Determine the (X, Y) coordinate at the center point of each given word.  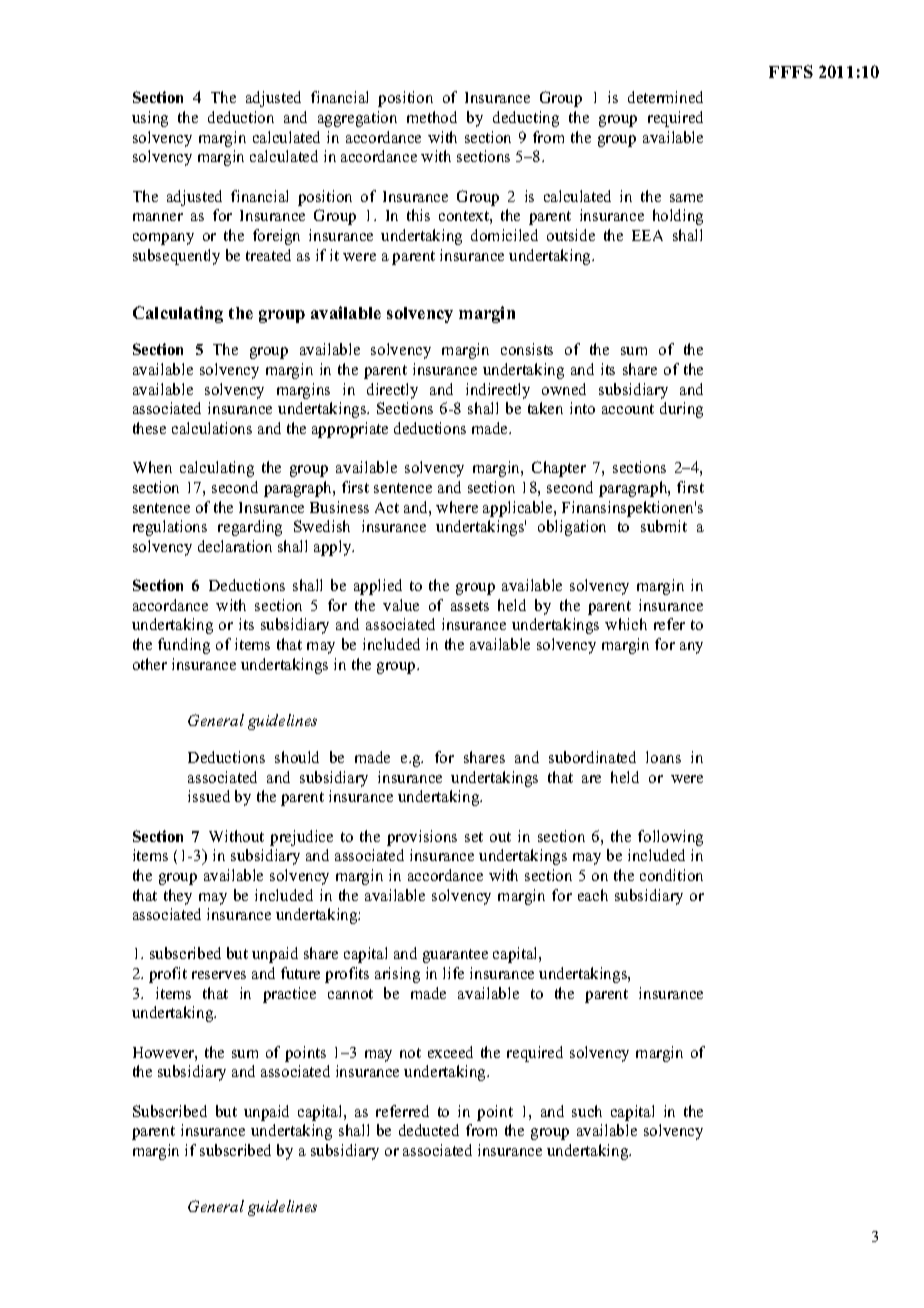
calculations (212, 428)
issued (209, 796)
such (587, 1111)
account (628, 409)
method (432, 117)
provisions (422, 838)
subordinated (592, 757)
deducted (429, 1130)
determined (665, 97)
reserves (219, 975)
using (150, 119)
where (457, 507)
